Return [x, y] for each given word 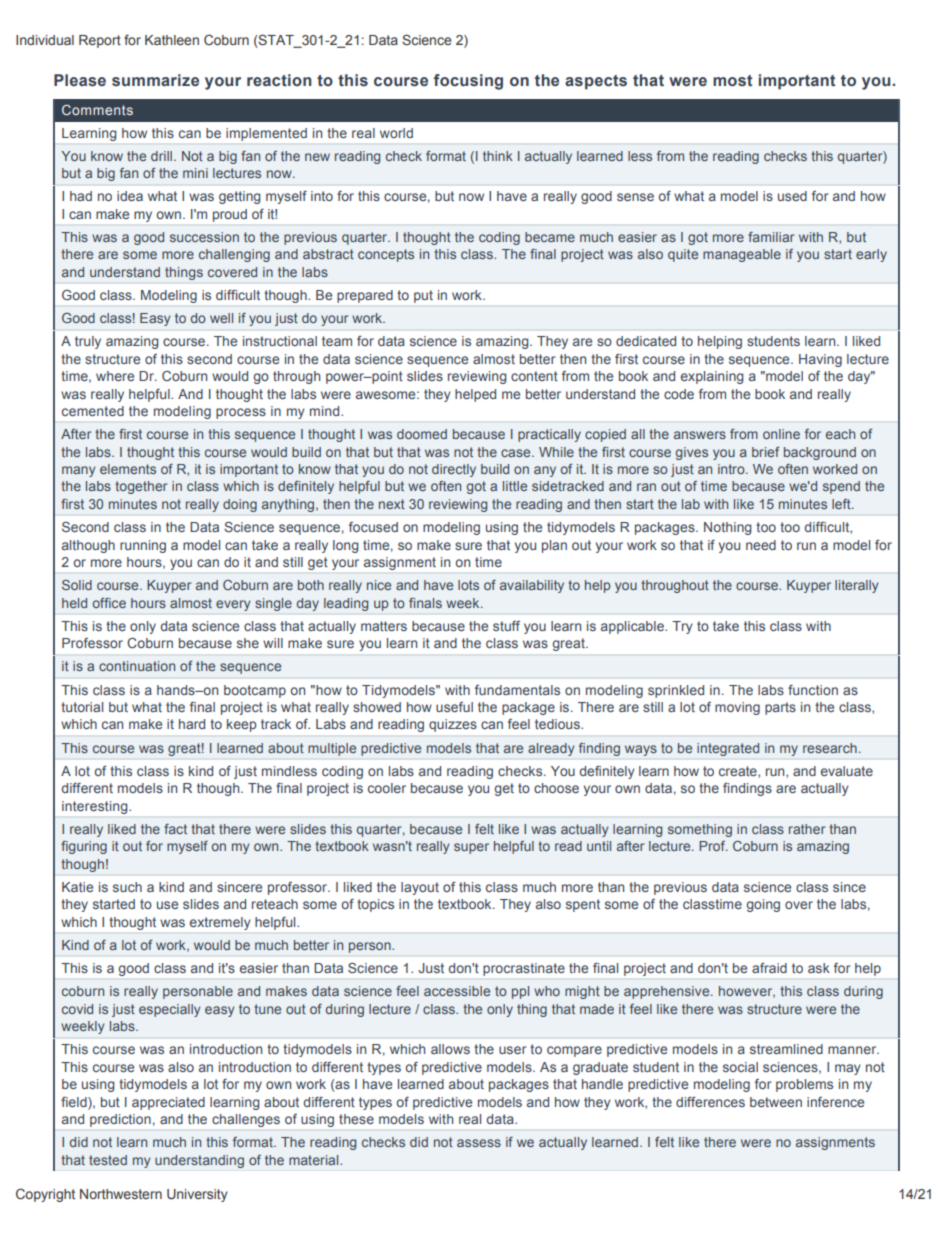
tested [108, 1160]
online [781, 434]
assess [479, 1143]
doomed [422, 434]
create [739, 772]
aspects [596, 82]
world [396, 133]
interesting [96, 807]
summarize [155, 80]
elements [128, 469]
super [471, 848]
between [776, 1102]
